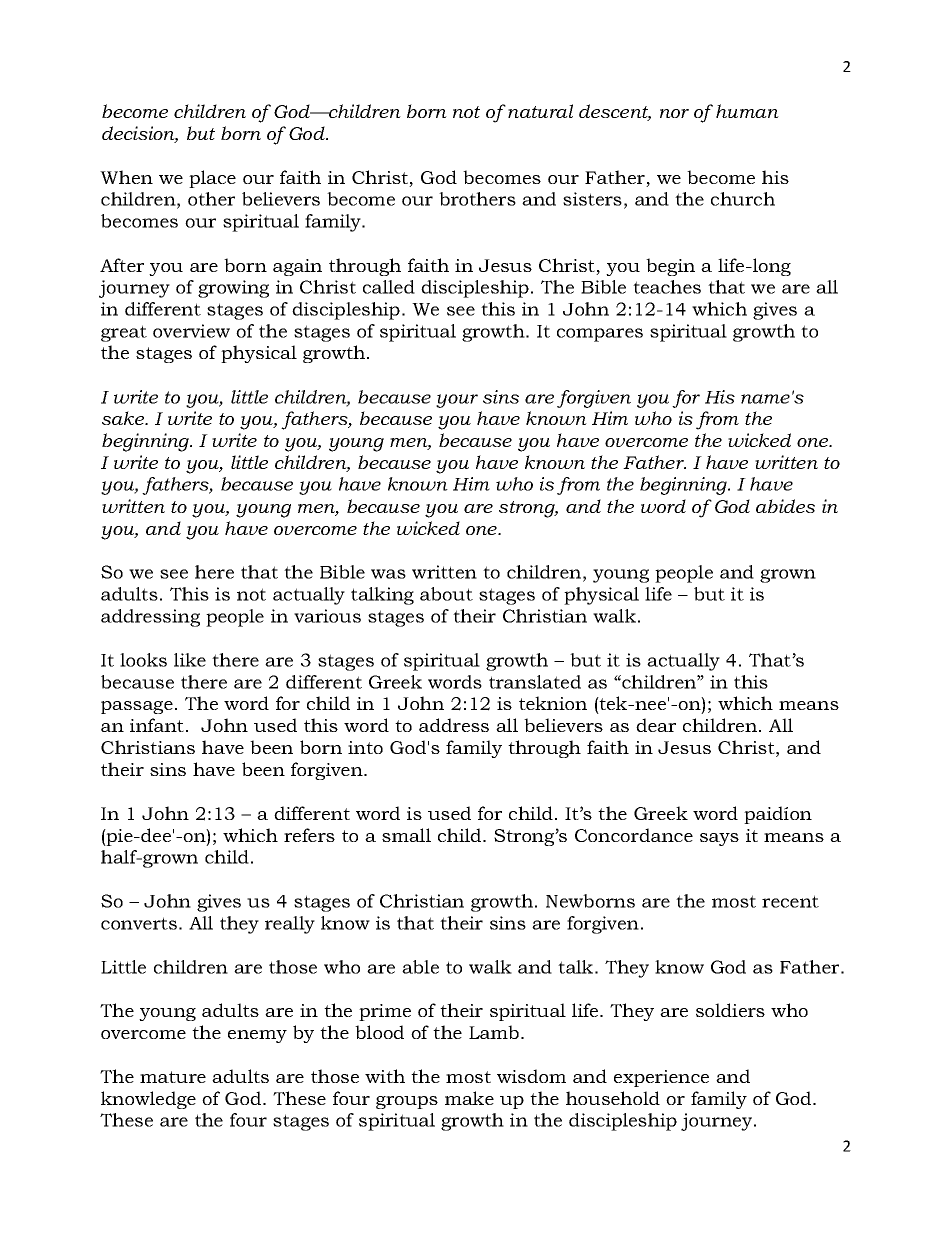 This screenshot has height=1233, width=952. Describe the element at coordinates (540, 111) in the screenshot. I see `natural` at that location.
